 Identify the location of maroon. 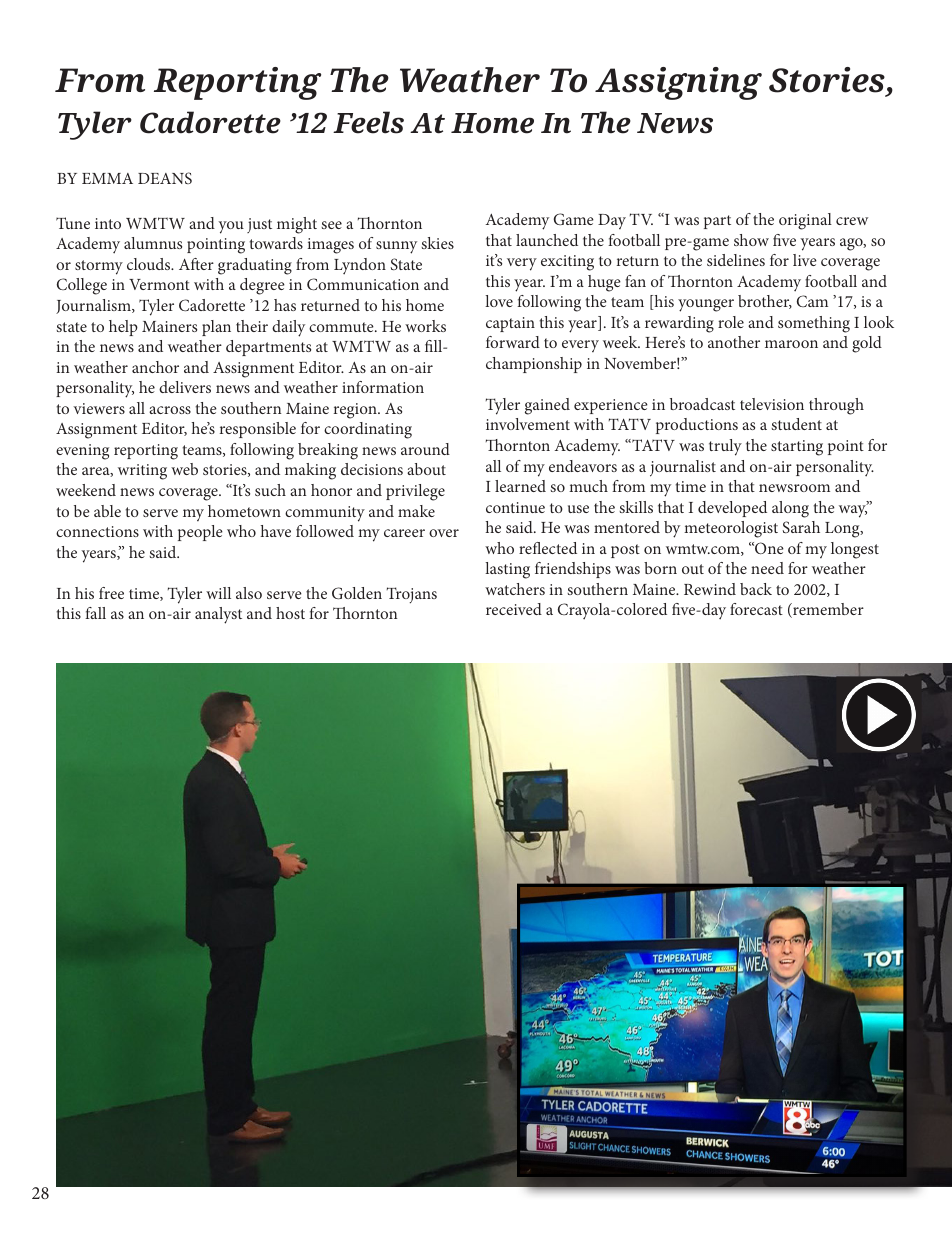
(791, 344).
